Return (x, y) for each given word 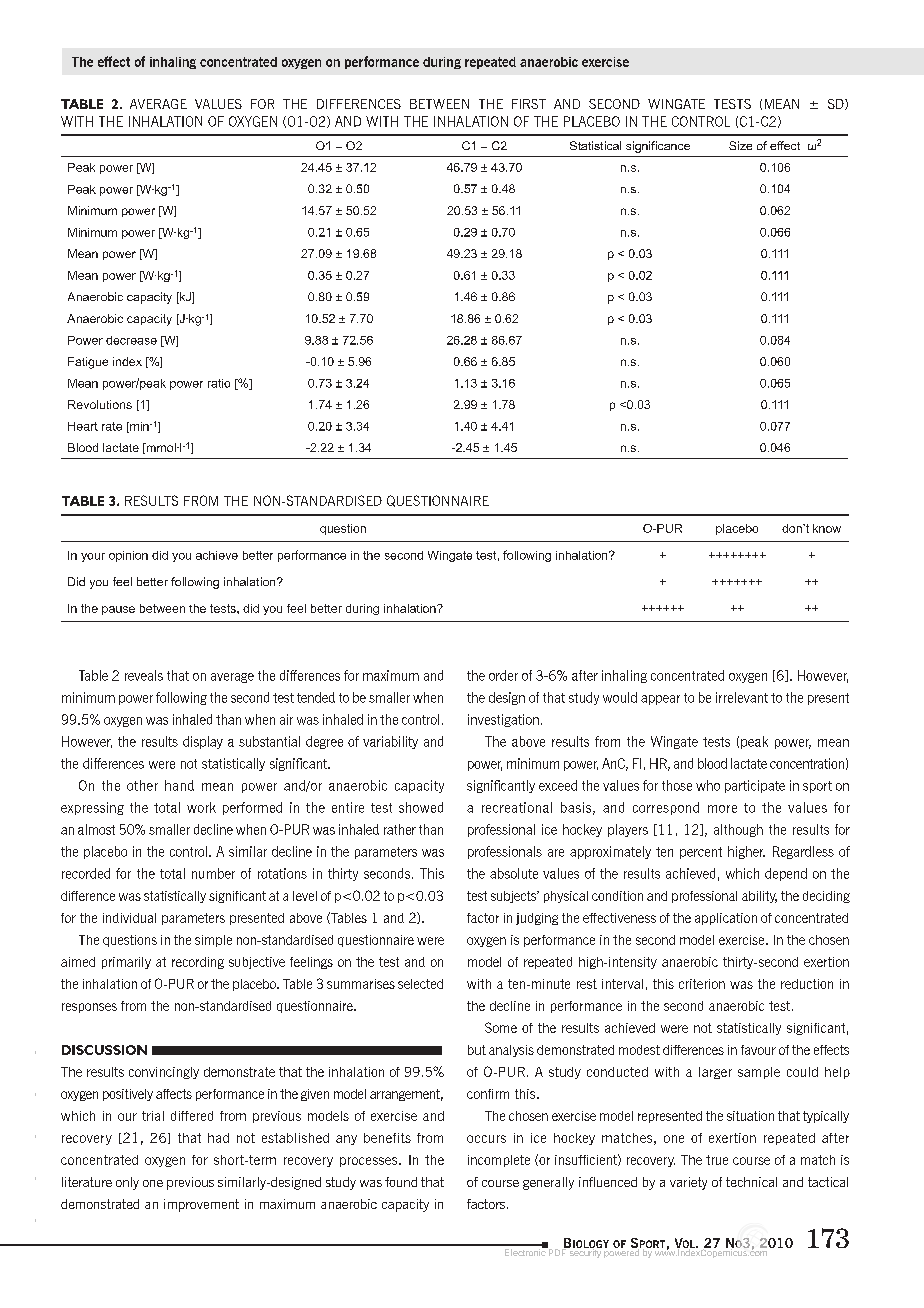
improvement (201, 1205)
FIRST (529, 104)
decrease (131, 340)
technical (751, 1182)
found (401, 1182)
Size (740, 145)
